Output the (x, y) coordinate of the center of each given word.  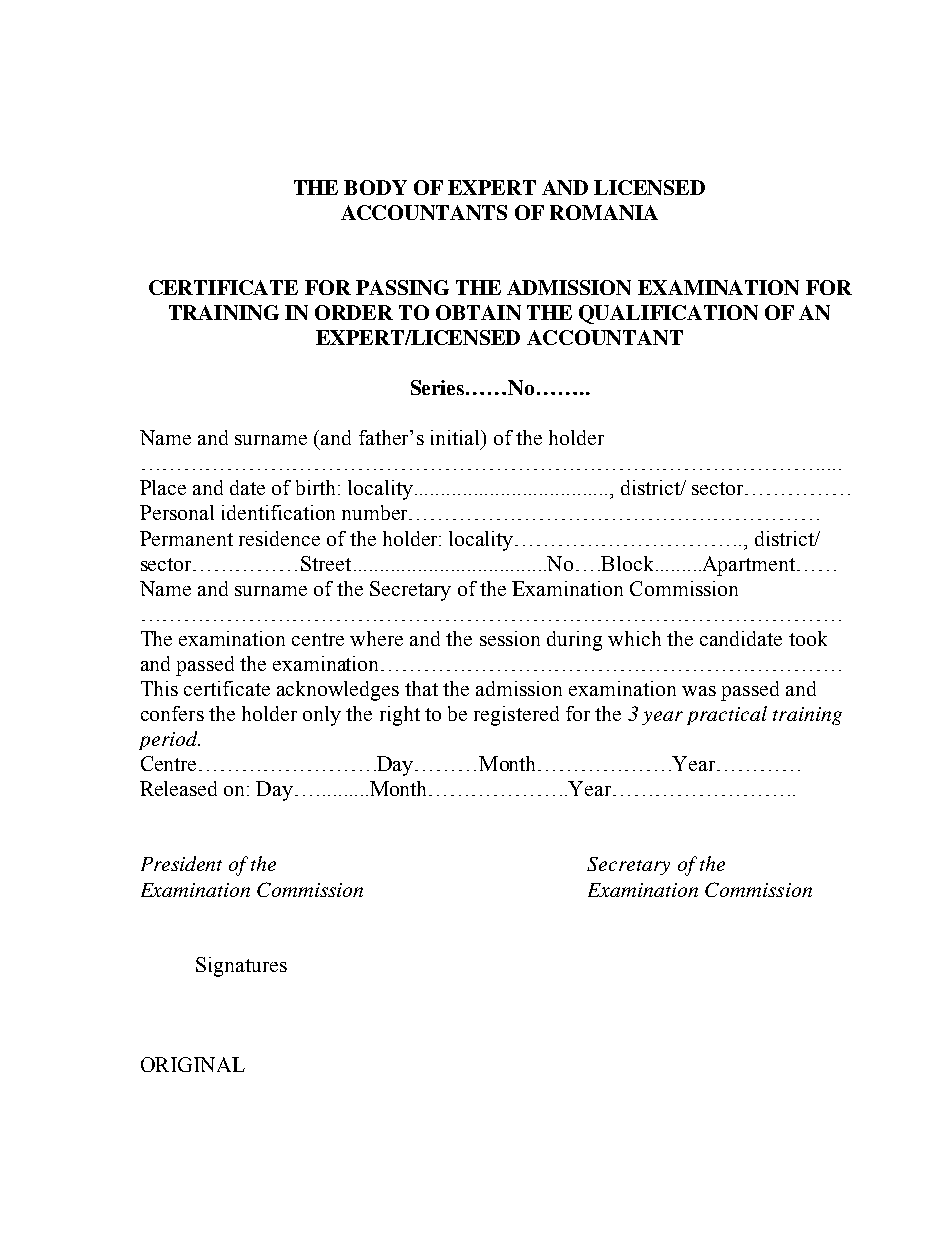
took (808, 638)
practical (727, 715)
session (510, 638)
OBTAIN (478, 312)
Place (163, 487)
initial (456, 437)
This (159, 688)
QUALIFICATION (668, 314)
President (181, 863)
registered (516, 716)
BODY (375, 187)
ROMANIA (604, 212)
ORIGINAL (193, 1064)
